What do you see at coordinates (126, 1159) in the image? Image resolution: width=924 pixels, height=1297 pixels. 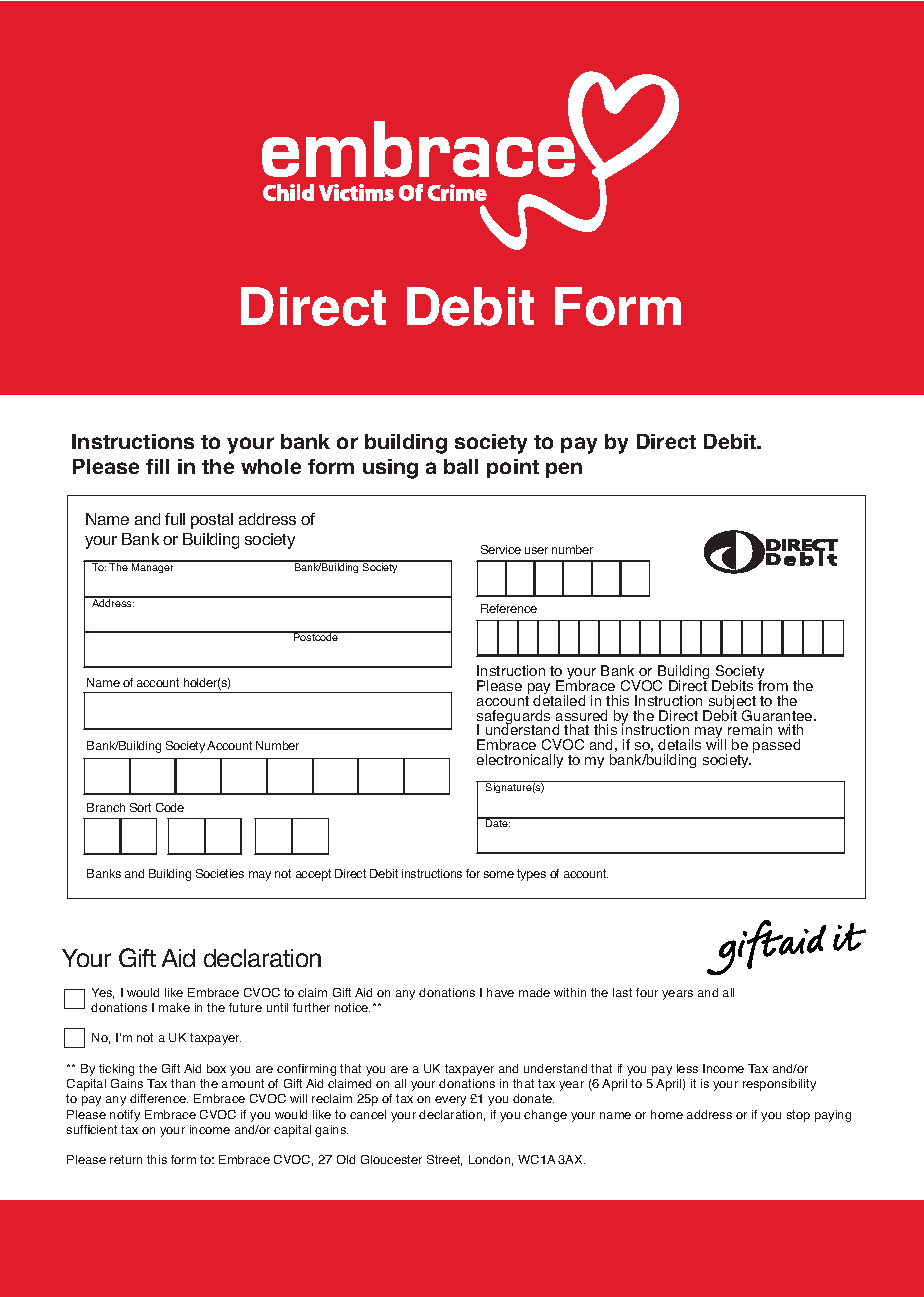 I see `return` at bounding box center [126, 1159].
